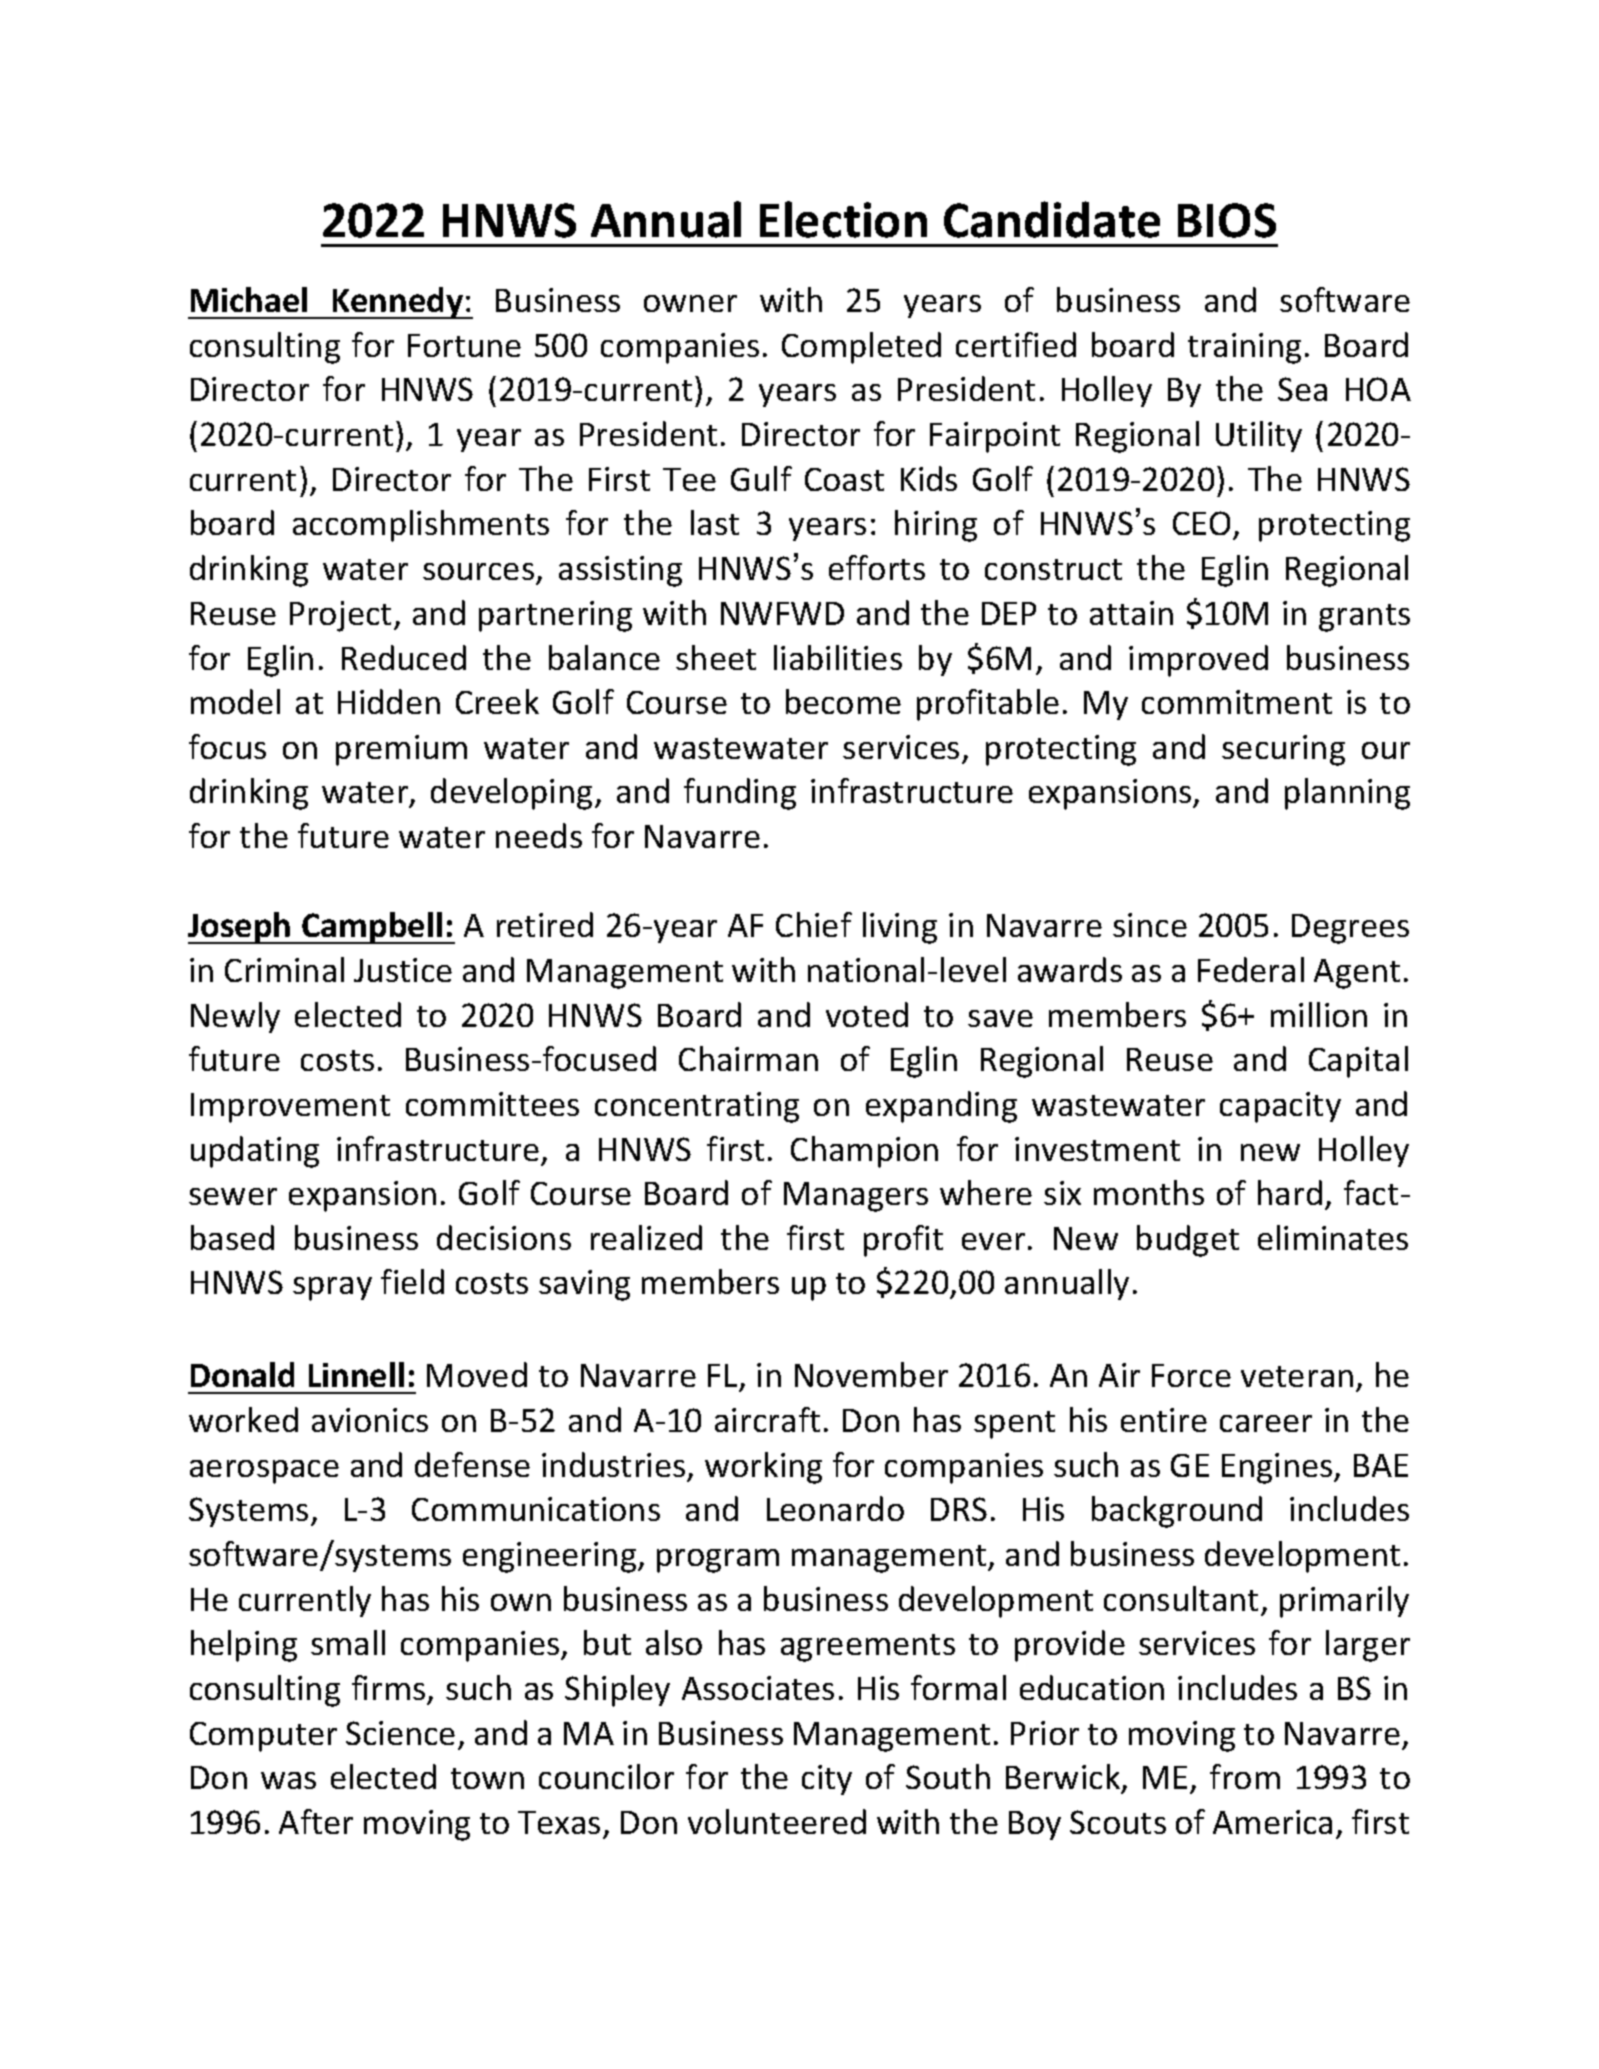 Image resolution: width=1599 pixels, height=2069 pixels. Describe the element at coordinates (400, 1733) in the screenshot. I see `Science` at that location.
